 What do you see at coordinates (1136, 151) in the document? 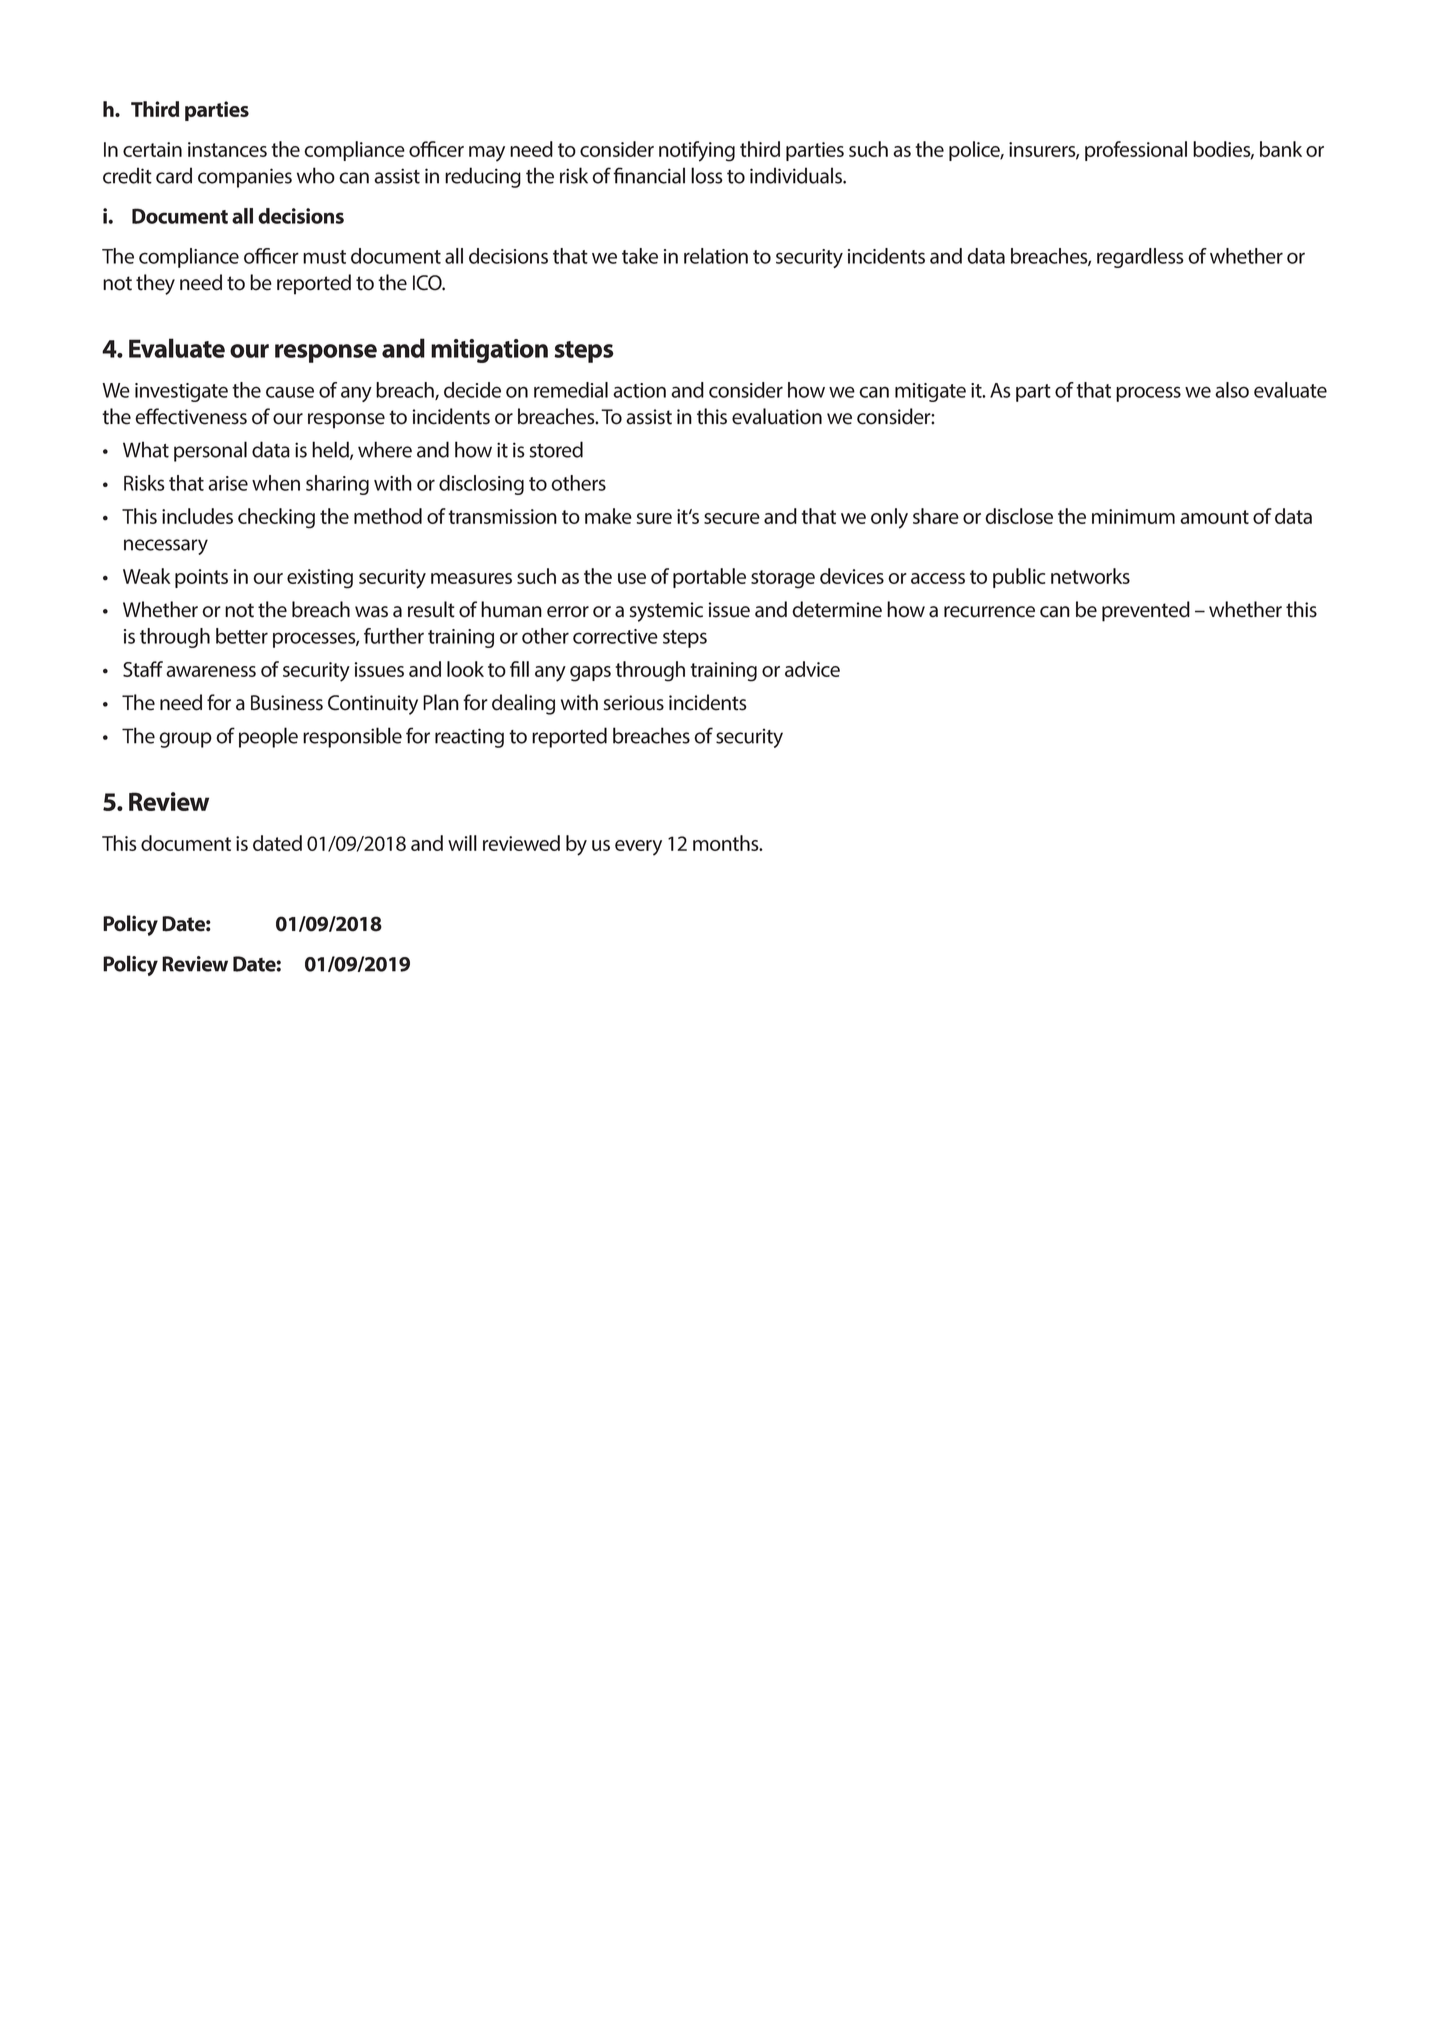
I see `professional` at bounding box center [1136, 151].
